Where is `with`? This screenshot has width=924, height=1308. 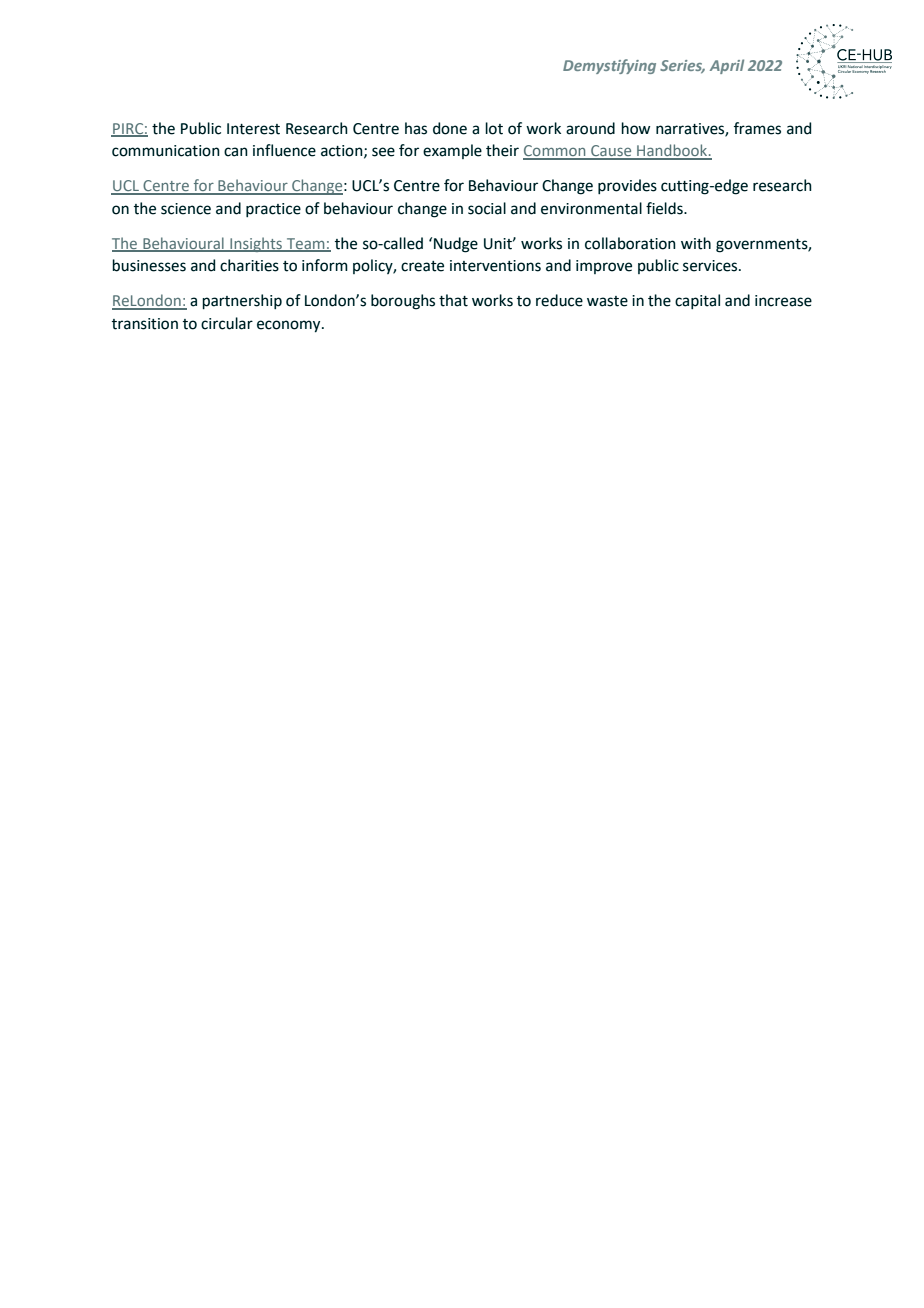
with is located at coordinates (696, 243).
